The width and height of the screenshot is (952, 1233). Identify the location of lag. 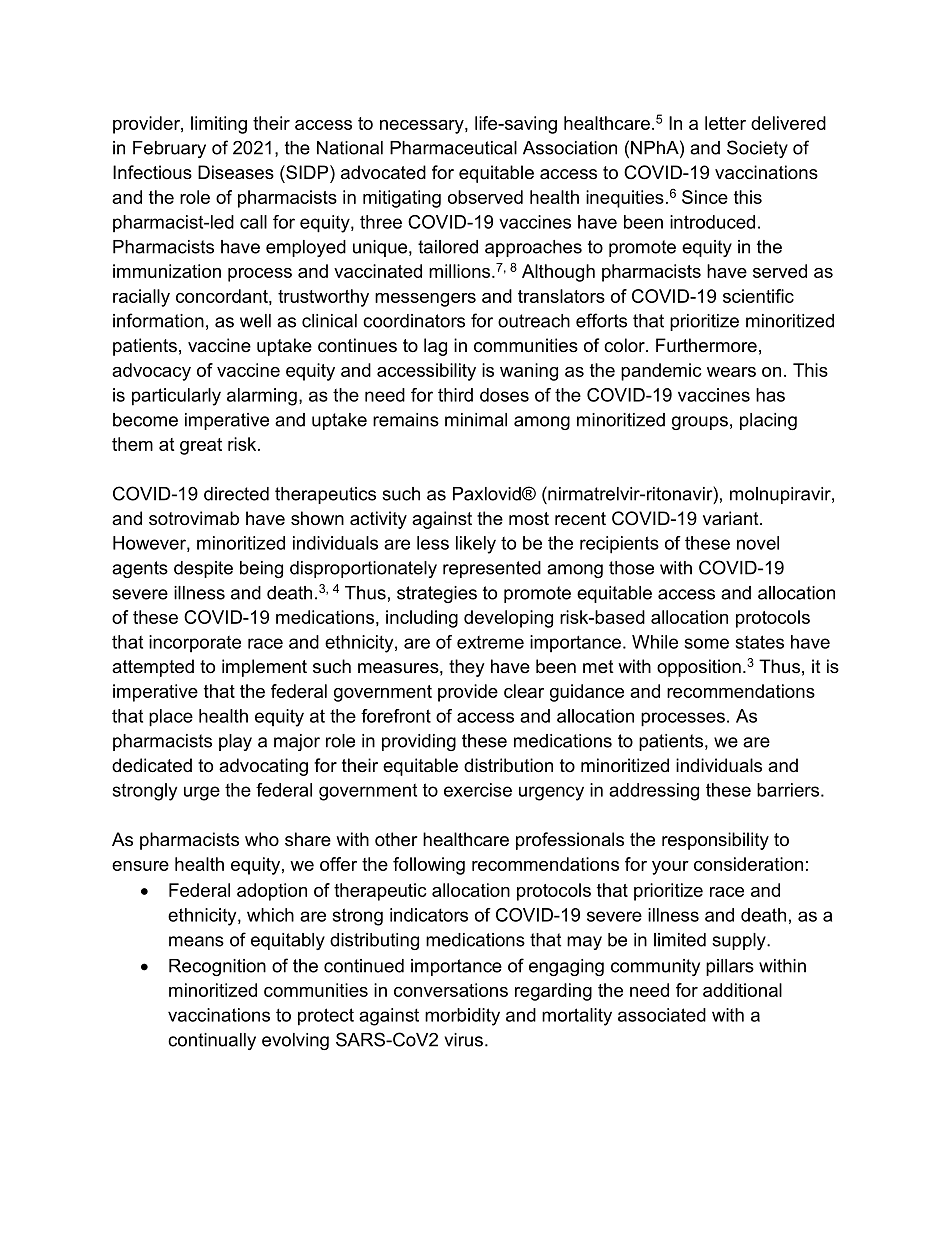
(435, 347).
